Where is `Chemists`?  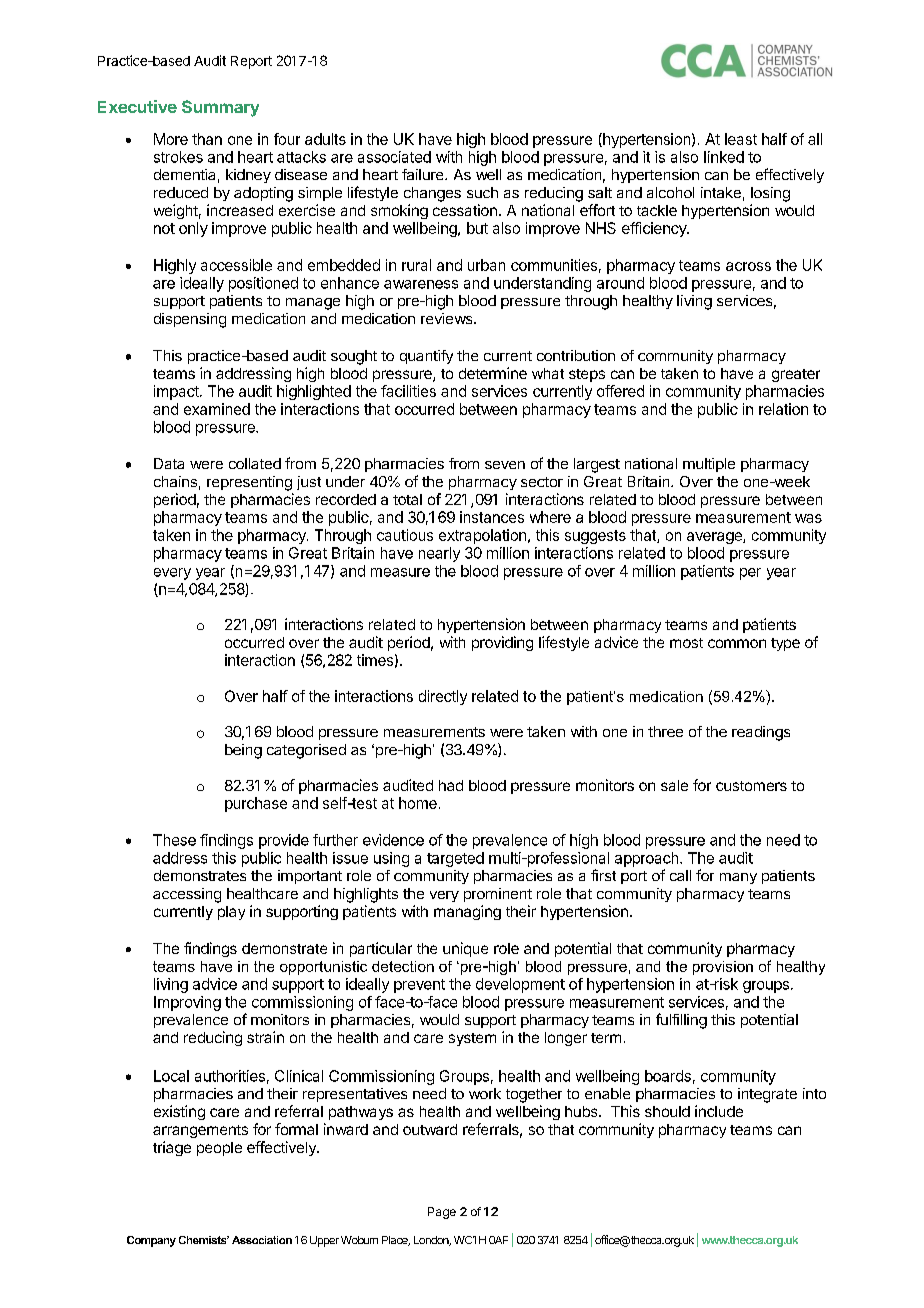 Chemists is located at coordinates (204, 1240).
